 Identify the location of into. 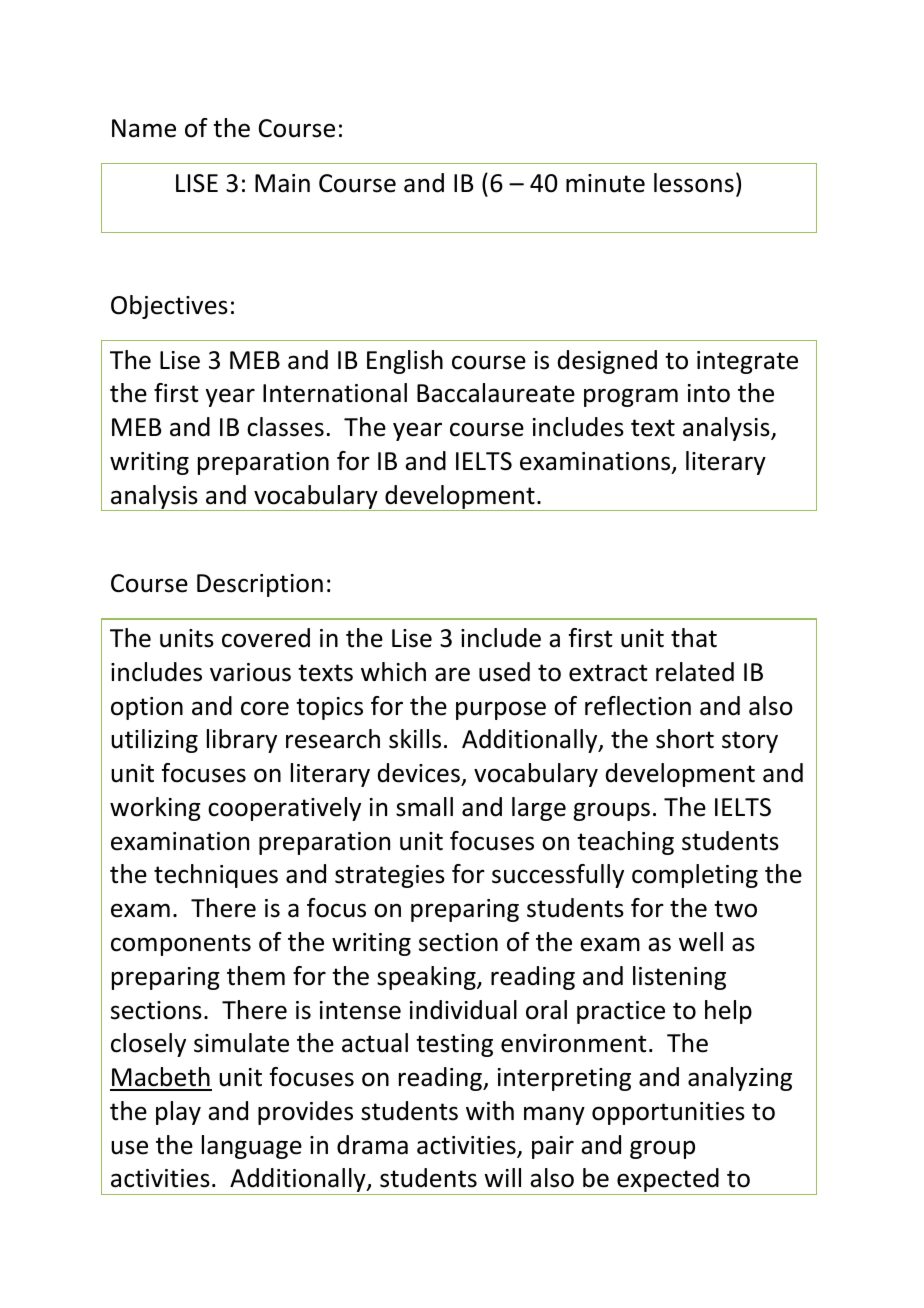
(709, 393).
